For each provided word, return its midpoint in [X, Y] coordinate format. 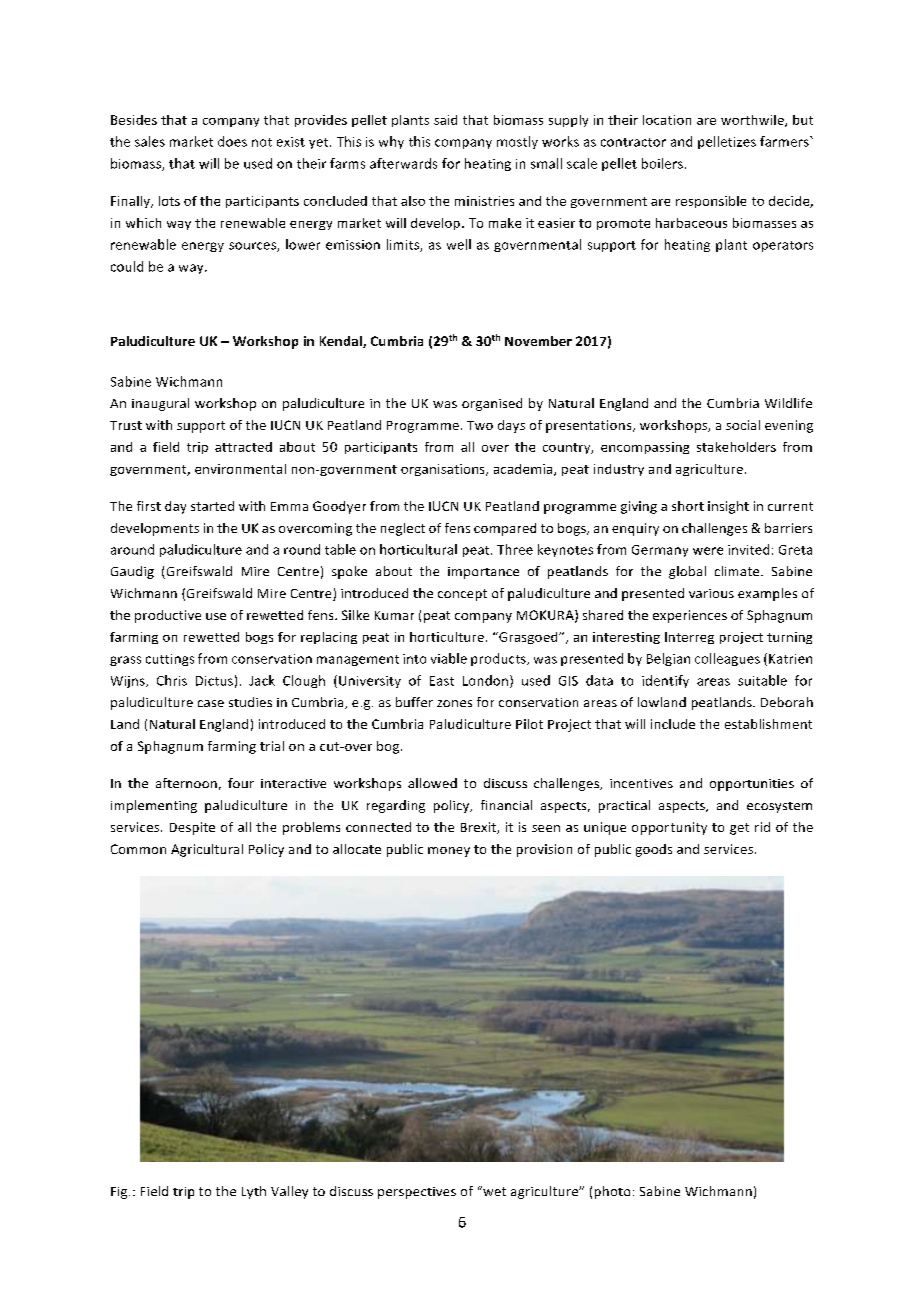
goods [654, 850]
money [449, 852]
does [232, 141]
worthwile [753, 121]
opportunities [752, 785]
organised [492, 404]
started [212, 506]
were [708, 551]
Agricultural [207, 850]
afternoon [186, 783]
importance [483, 573]
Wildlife [788, 403]
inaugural [160, 404]
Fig [120, 1193]
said [445, 120]
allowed [432, 783]
